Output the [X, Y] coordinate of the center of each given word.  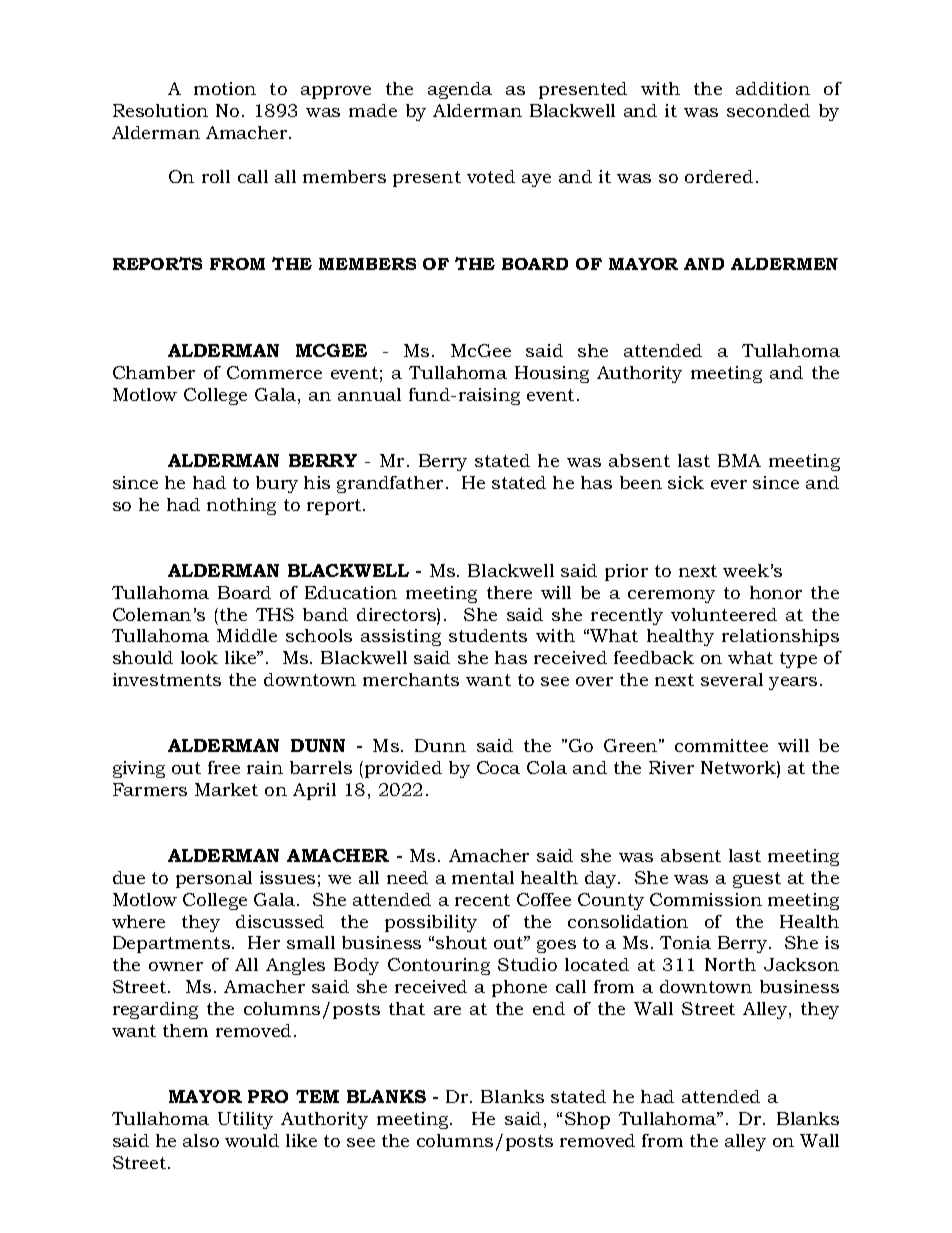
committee [721, 745]
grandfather [392, 484]
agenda [460, 90]
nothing [241, 506]
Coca [498, 767]
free [224, 767]
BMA [739, 460]
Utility [245, 1120]
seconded [768, 110]
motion [225, 88]
